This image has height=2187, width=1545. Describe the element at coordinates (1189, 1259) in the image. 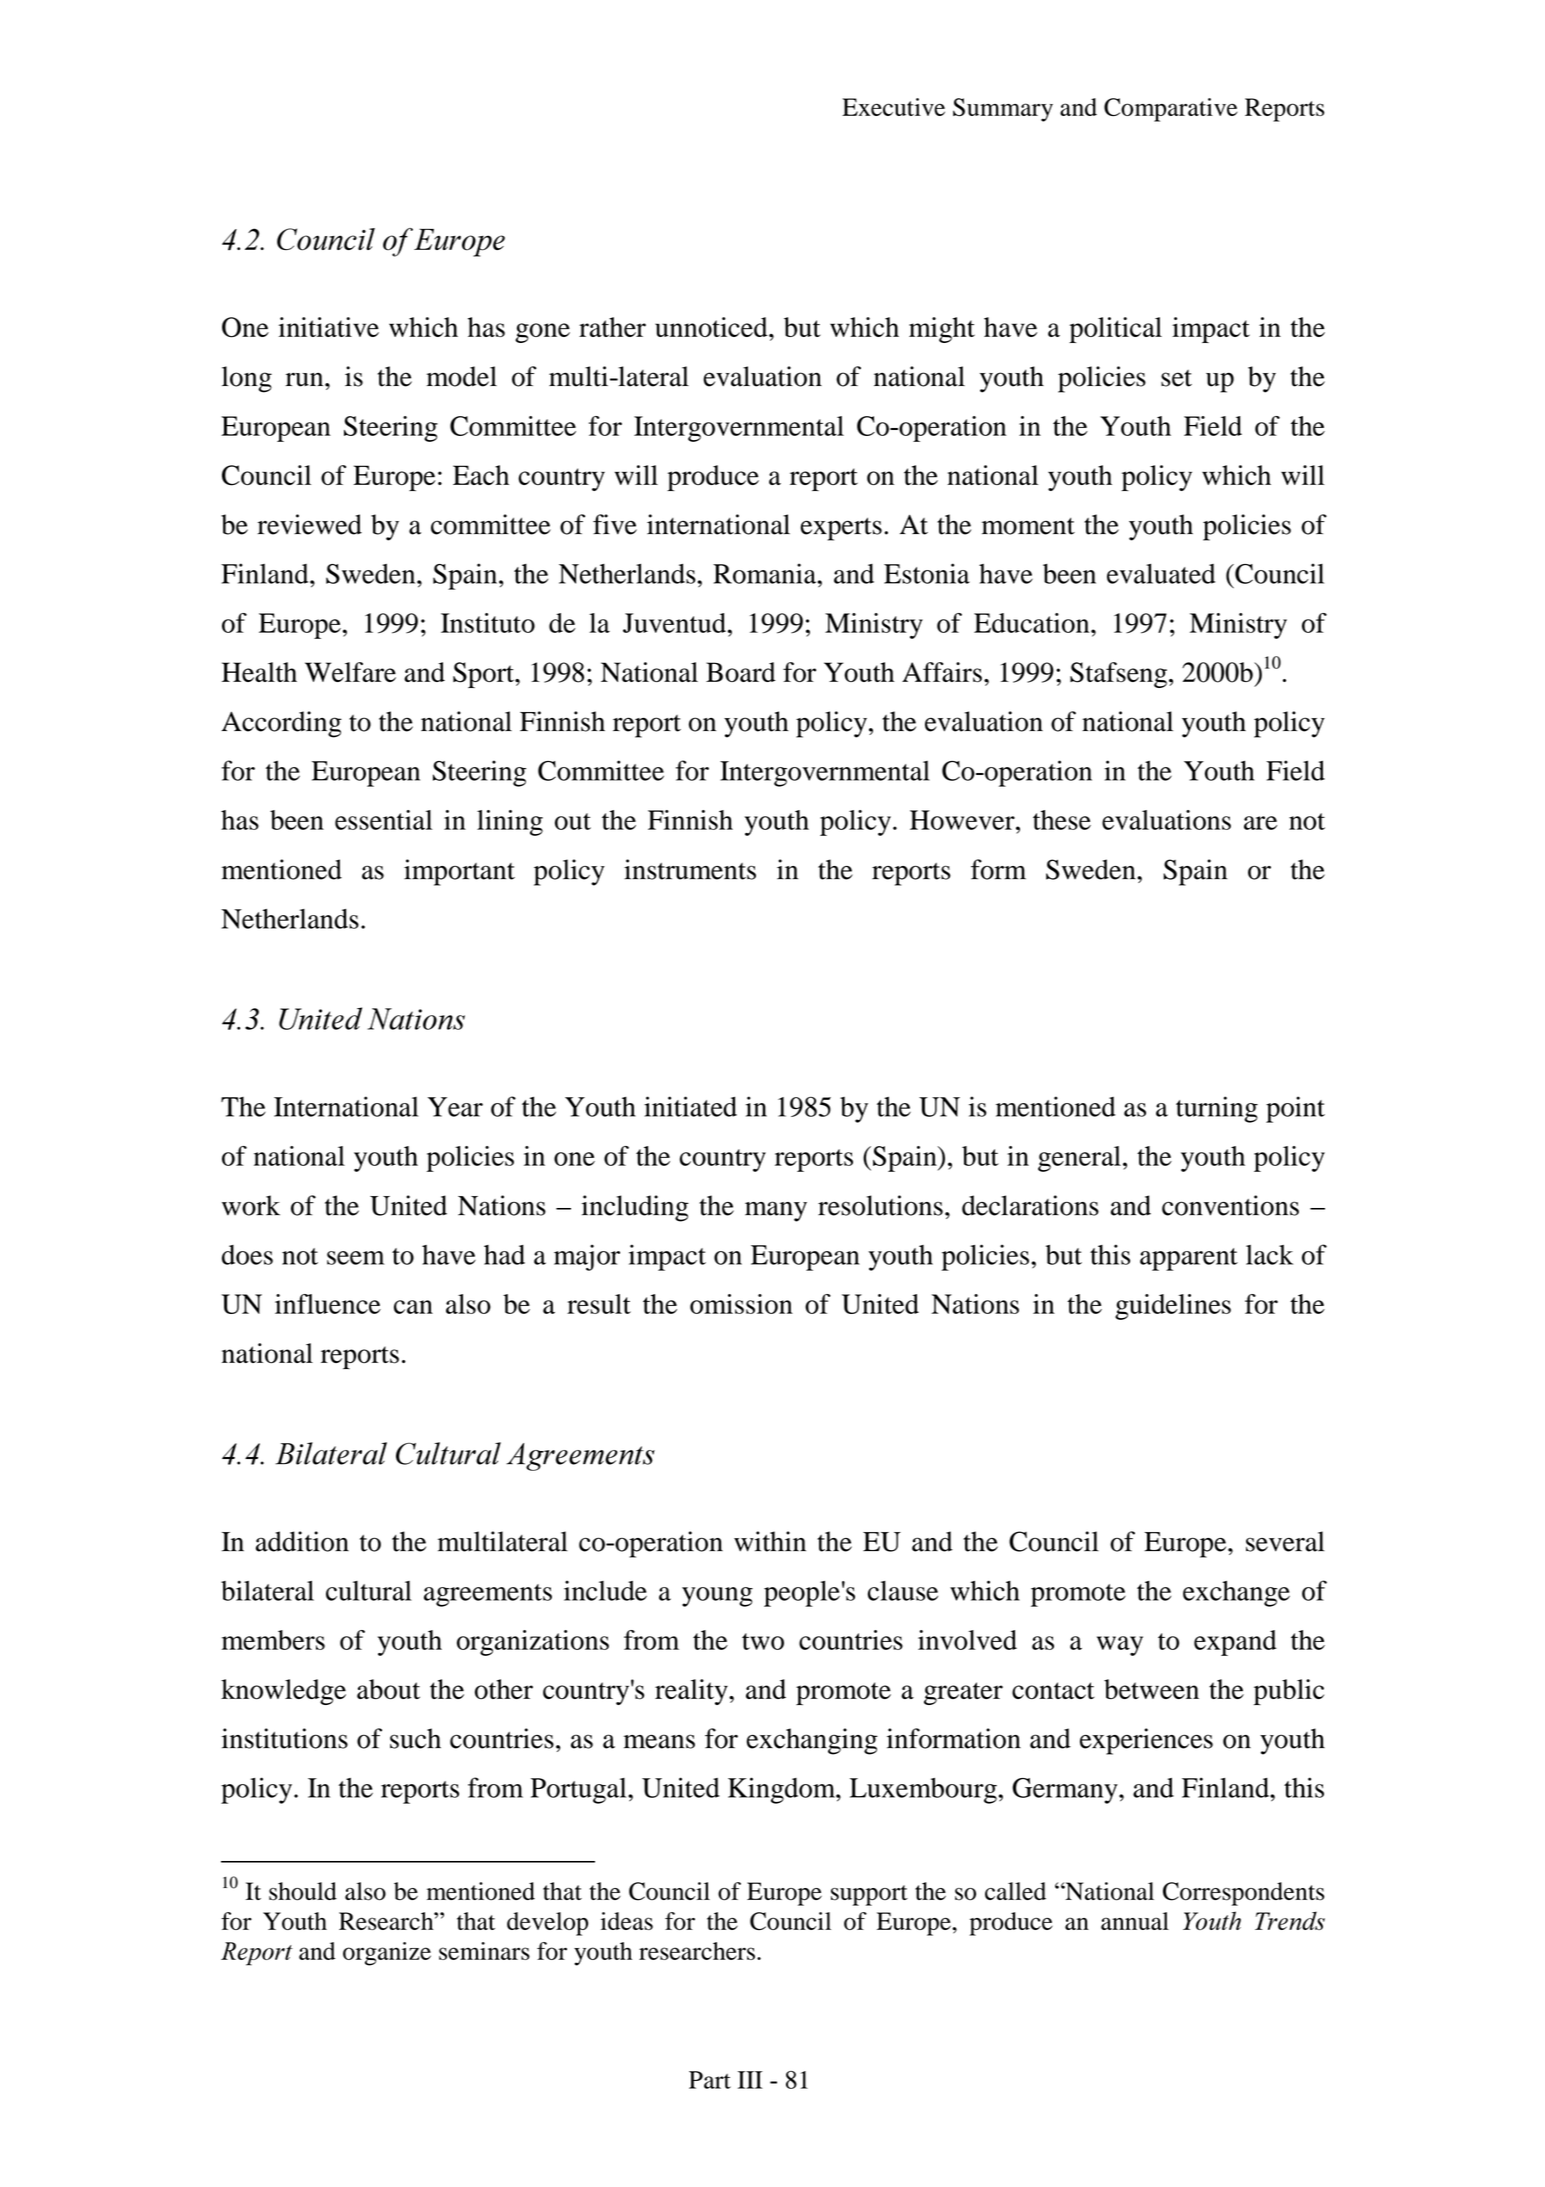

I see `apparent` at that location.
